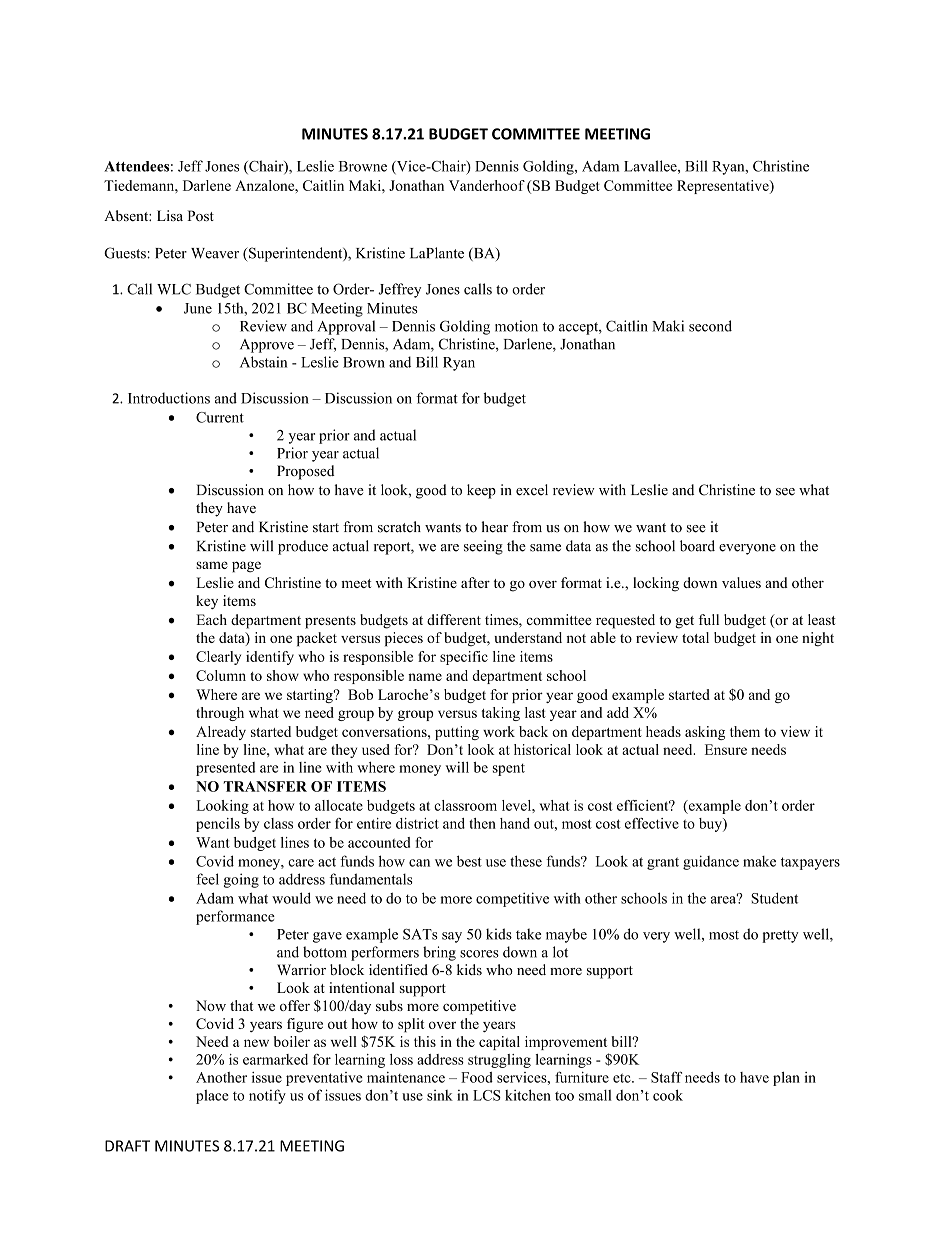 The image size is (952, 1233). I want to click on Weaver, so click(215, 253).
